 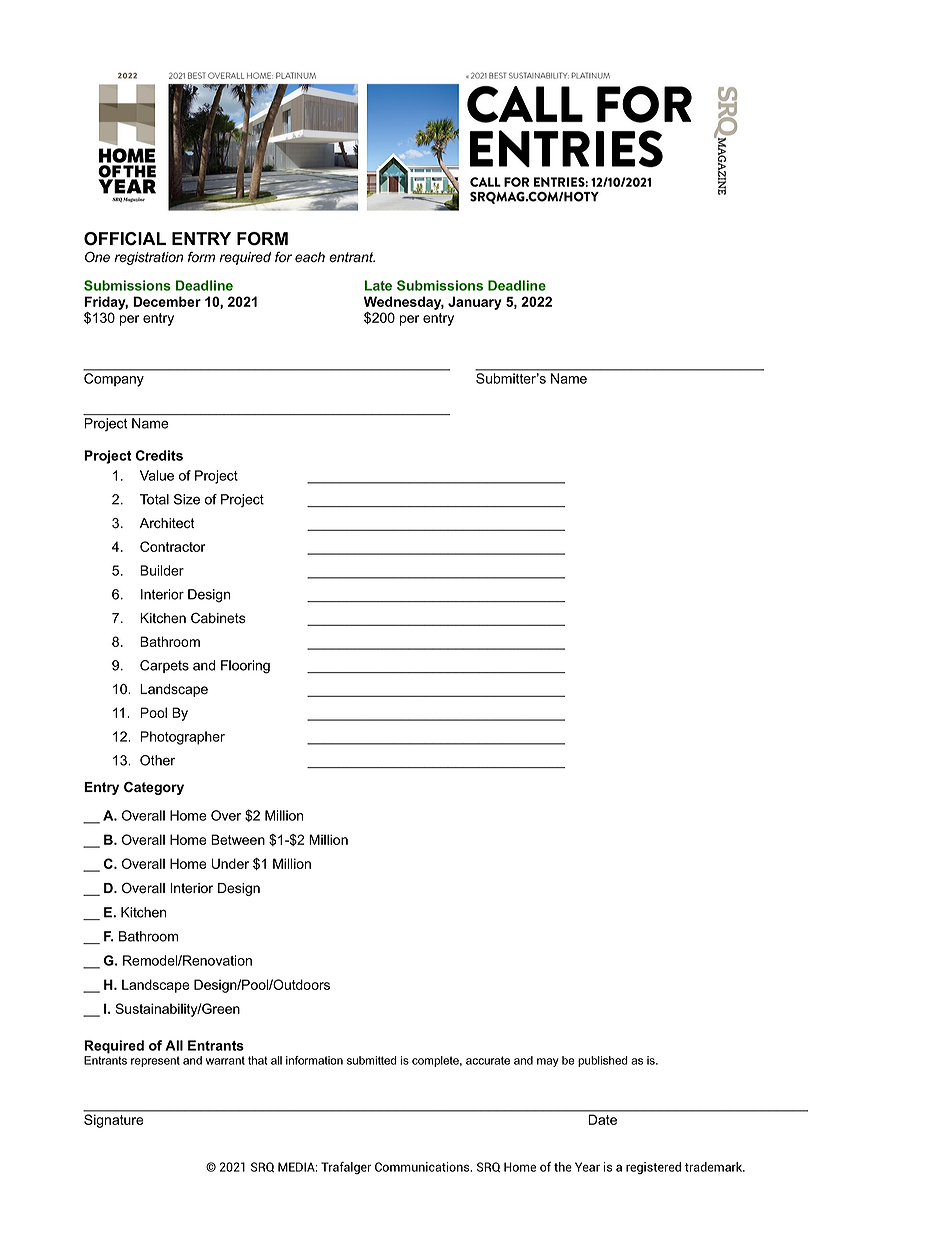 I want to click on submitted, so click(x=372, y=1060).
